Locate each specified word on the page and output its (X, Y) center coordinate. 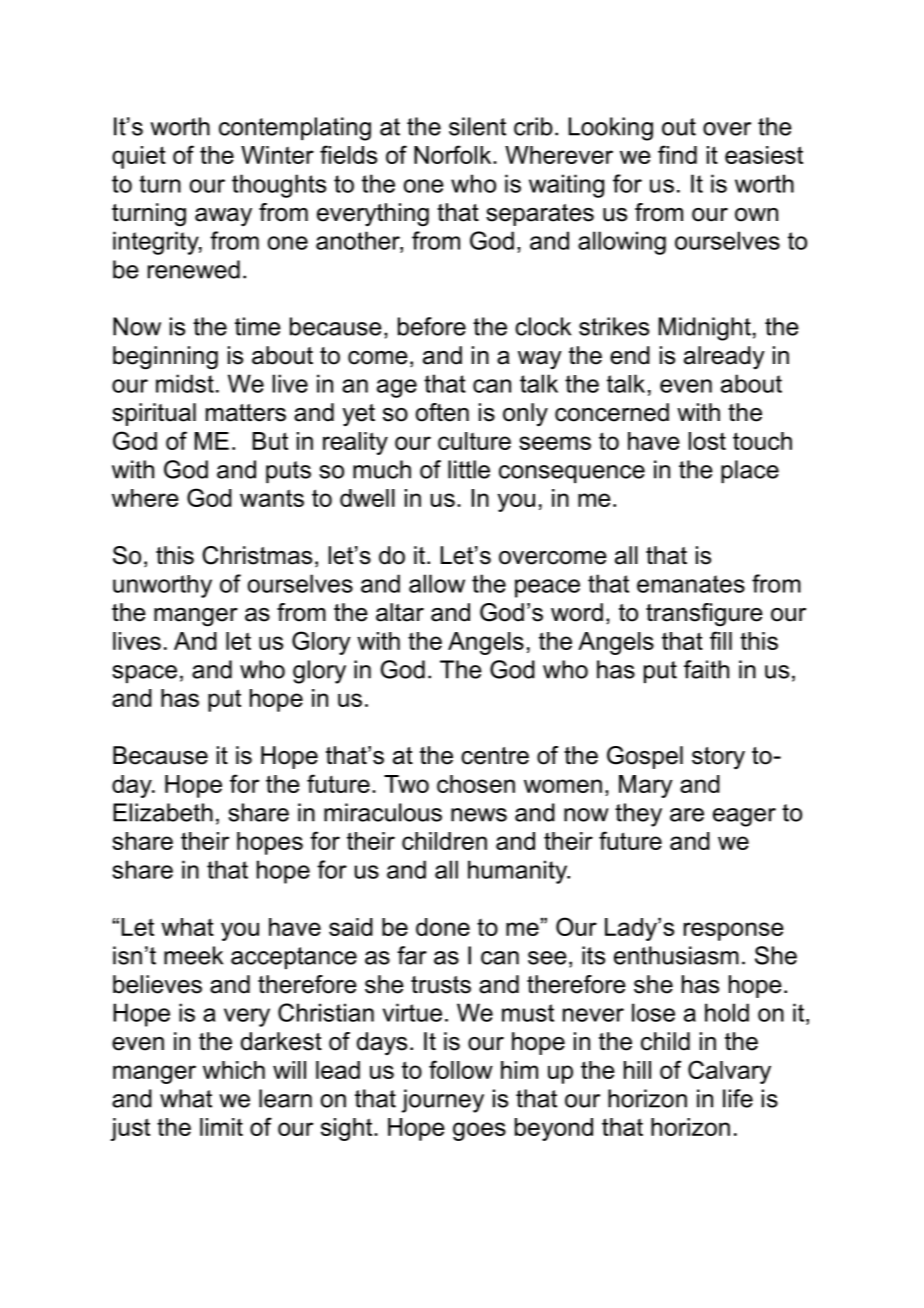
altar (400, 612)
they (638, 815)
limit (221, 1127)
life (738, 1098)
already (724, 357)
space (144, 674)
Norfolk (454, 154)
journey (442, 1101)
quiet (139, 157)
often (442, 412)
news (479, 815)
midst (185, 383)
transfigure (704, 614)
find (677, 154)
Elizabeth (163, 812)
